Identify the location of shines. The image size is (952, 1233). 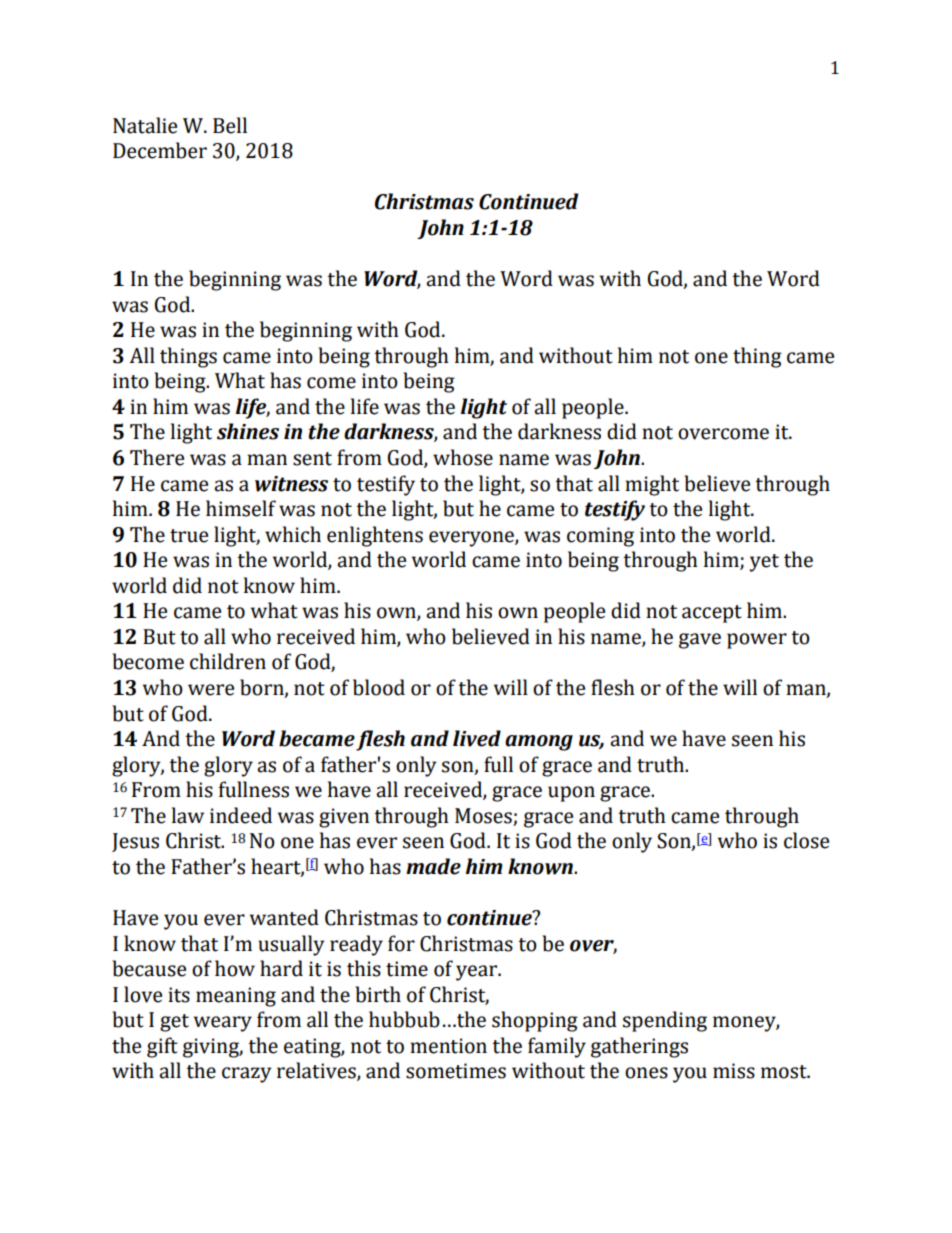
(248, 431).
